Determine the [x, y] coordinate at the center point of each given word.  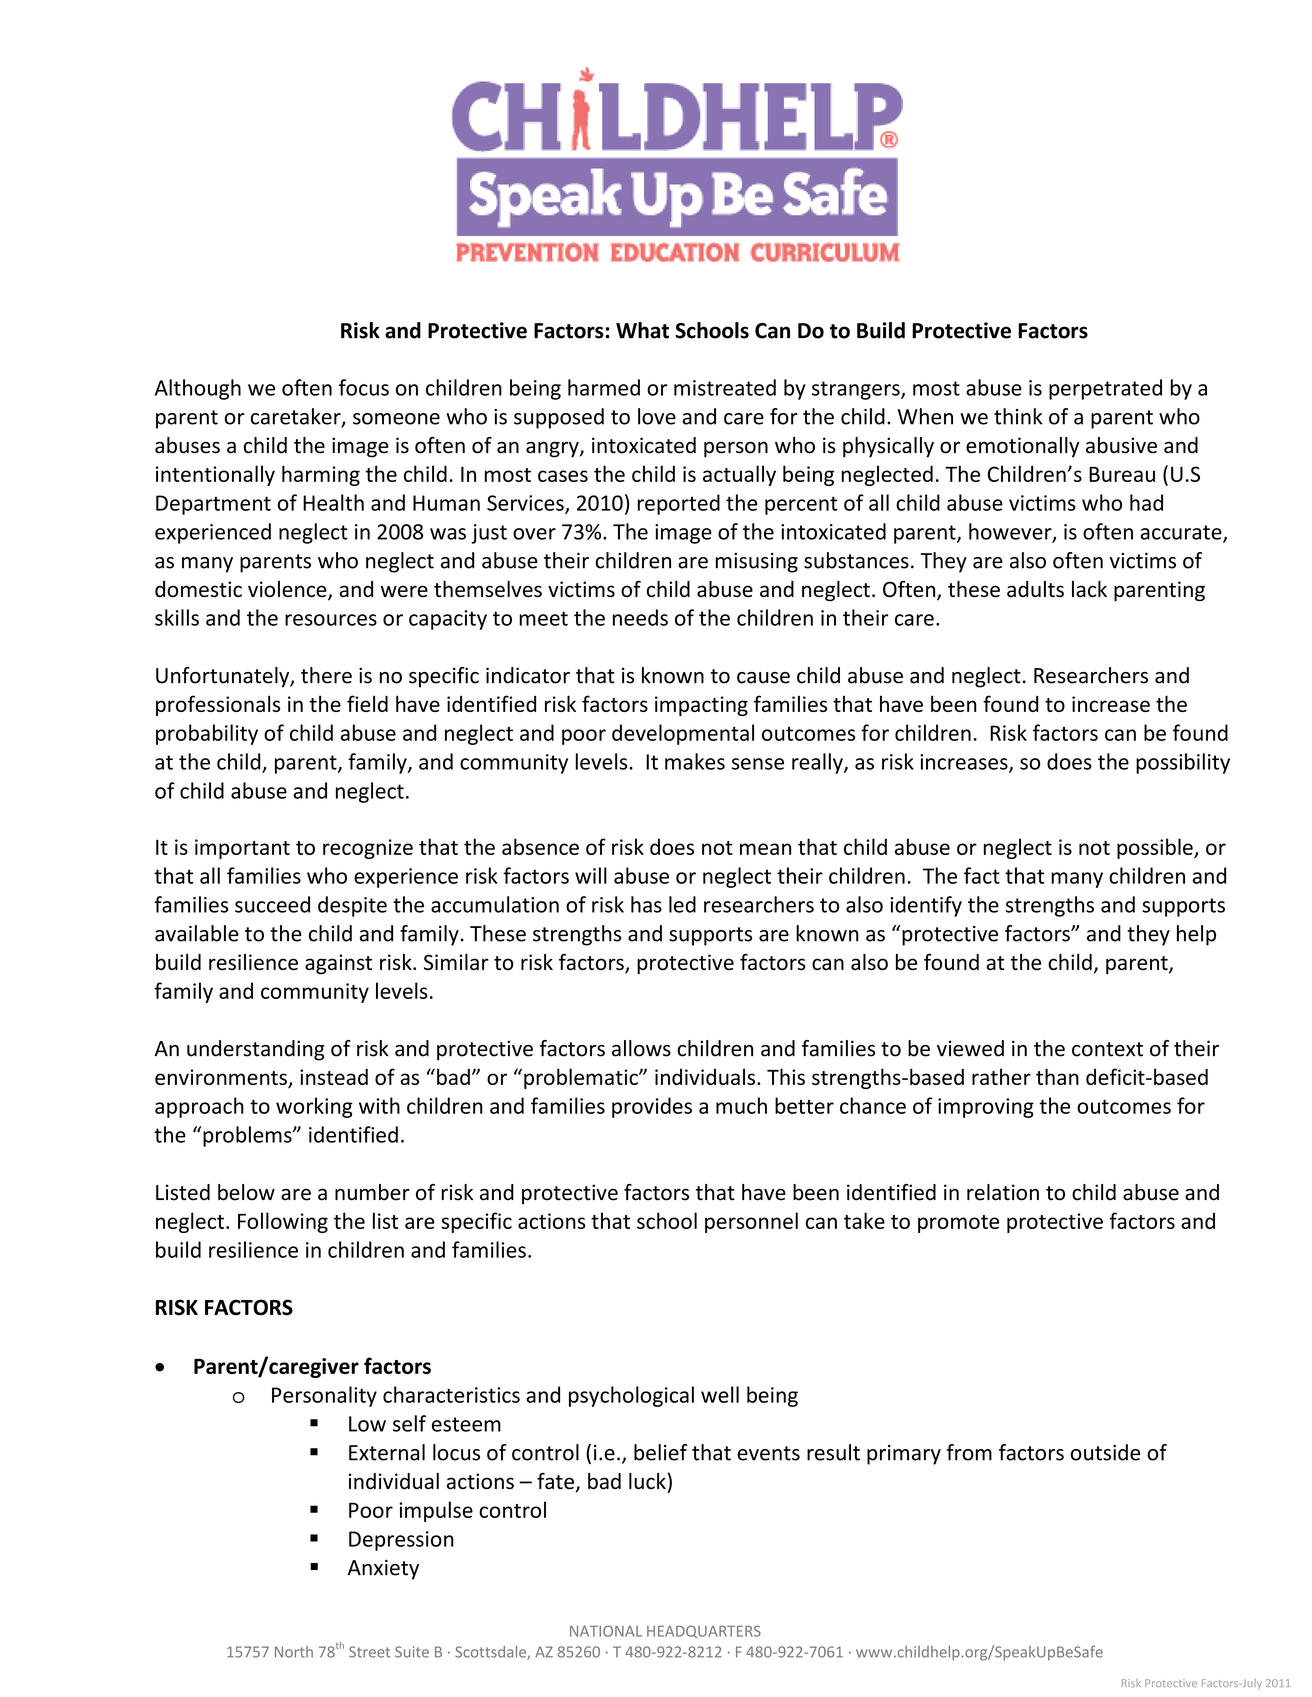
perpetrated [1105, 389]
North [294, 1652]
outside [1105, 1452]
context [1107, 1049]
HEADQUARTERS [704, 1631]
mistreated [725, 387]
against [338, 964]
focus [364, 387]
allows [641, 1048]
